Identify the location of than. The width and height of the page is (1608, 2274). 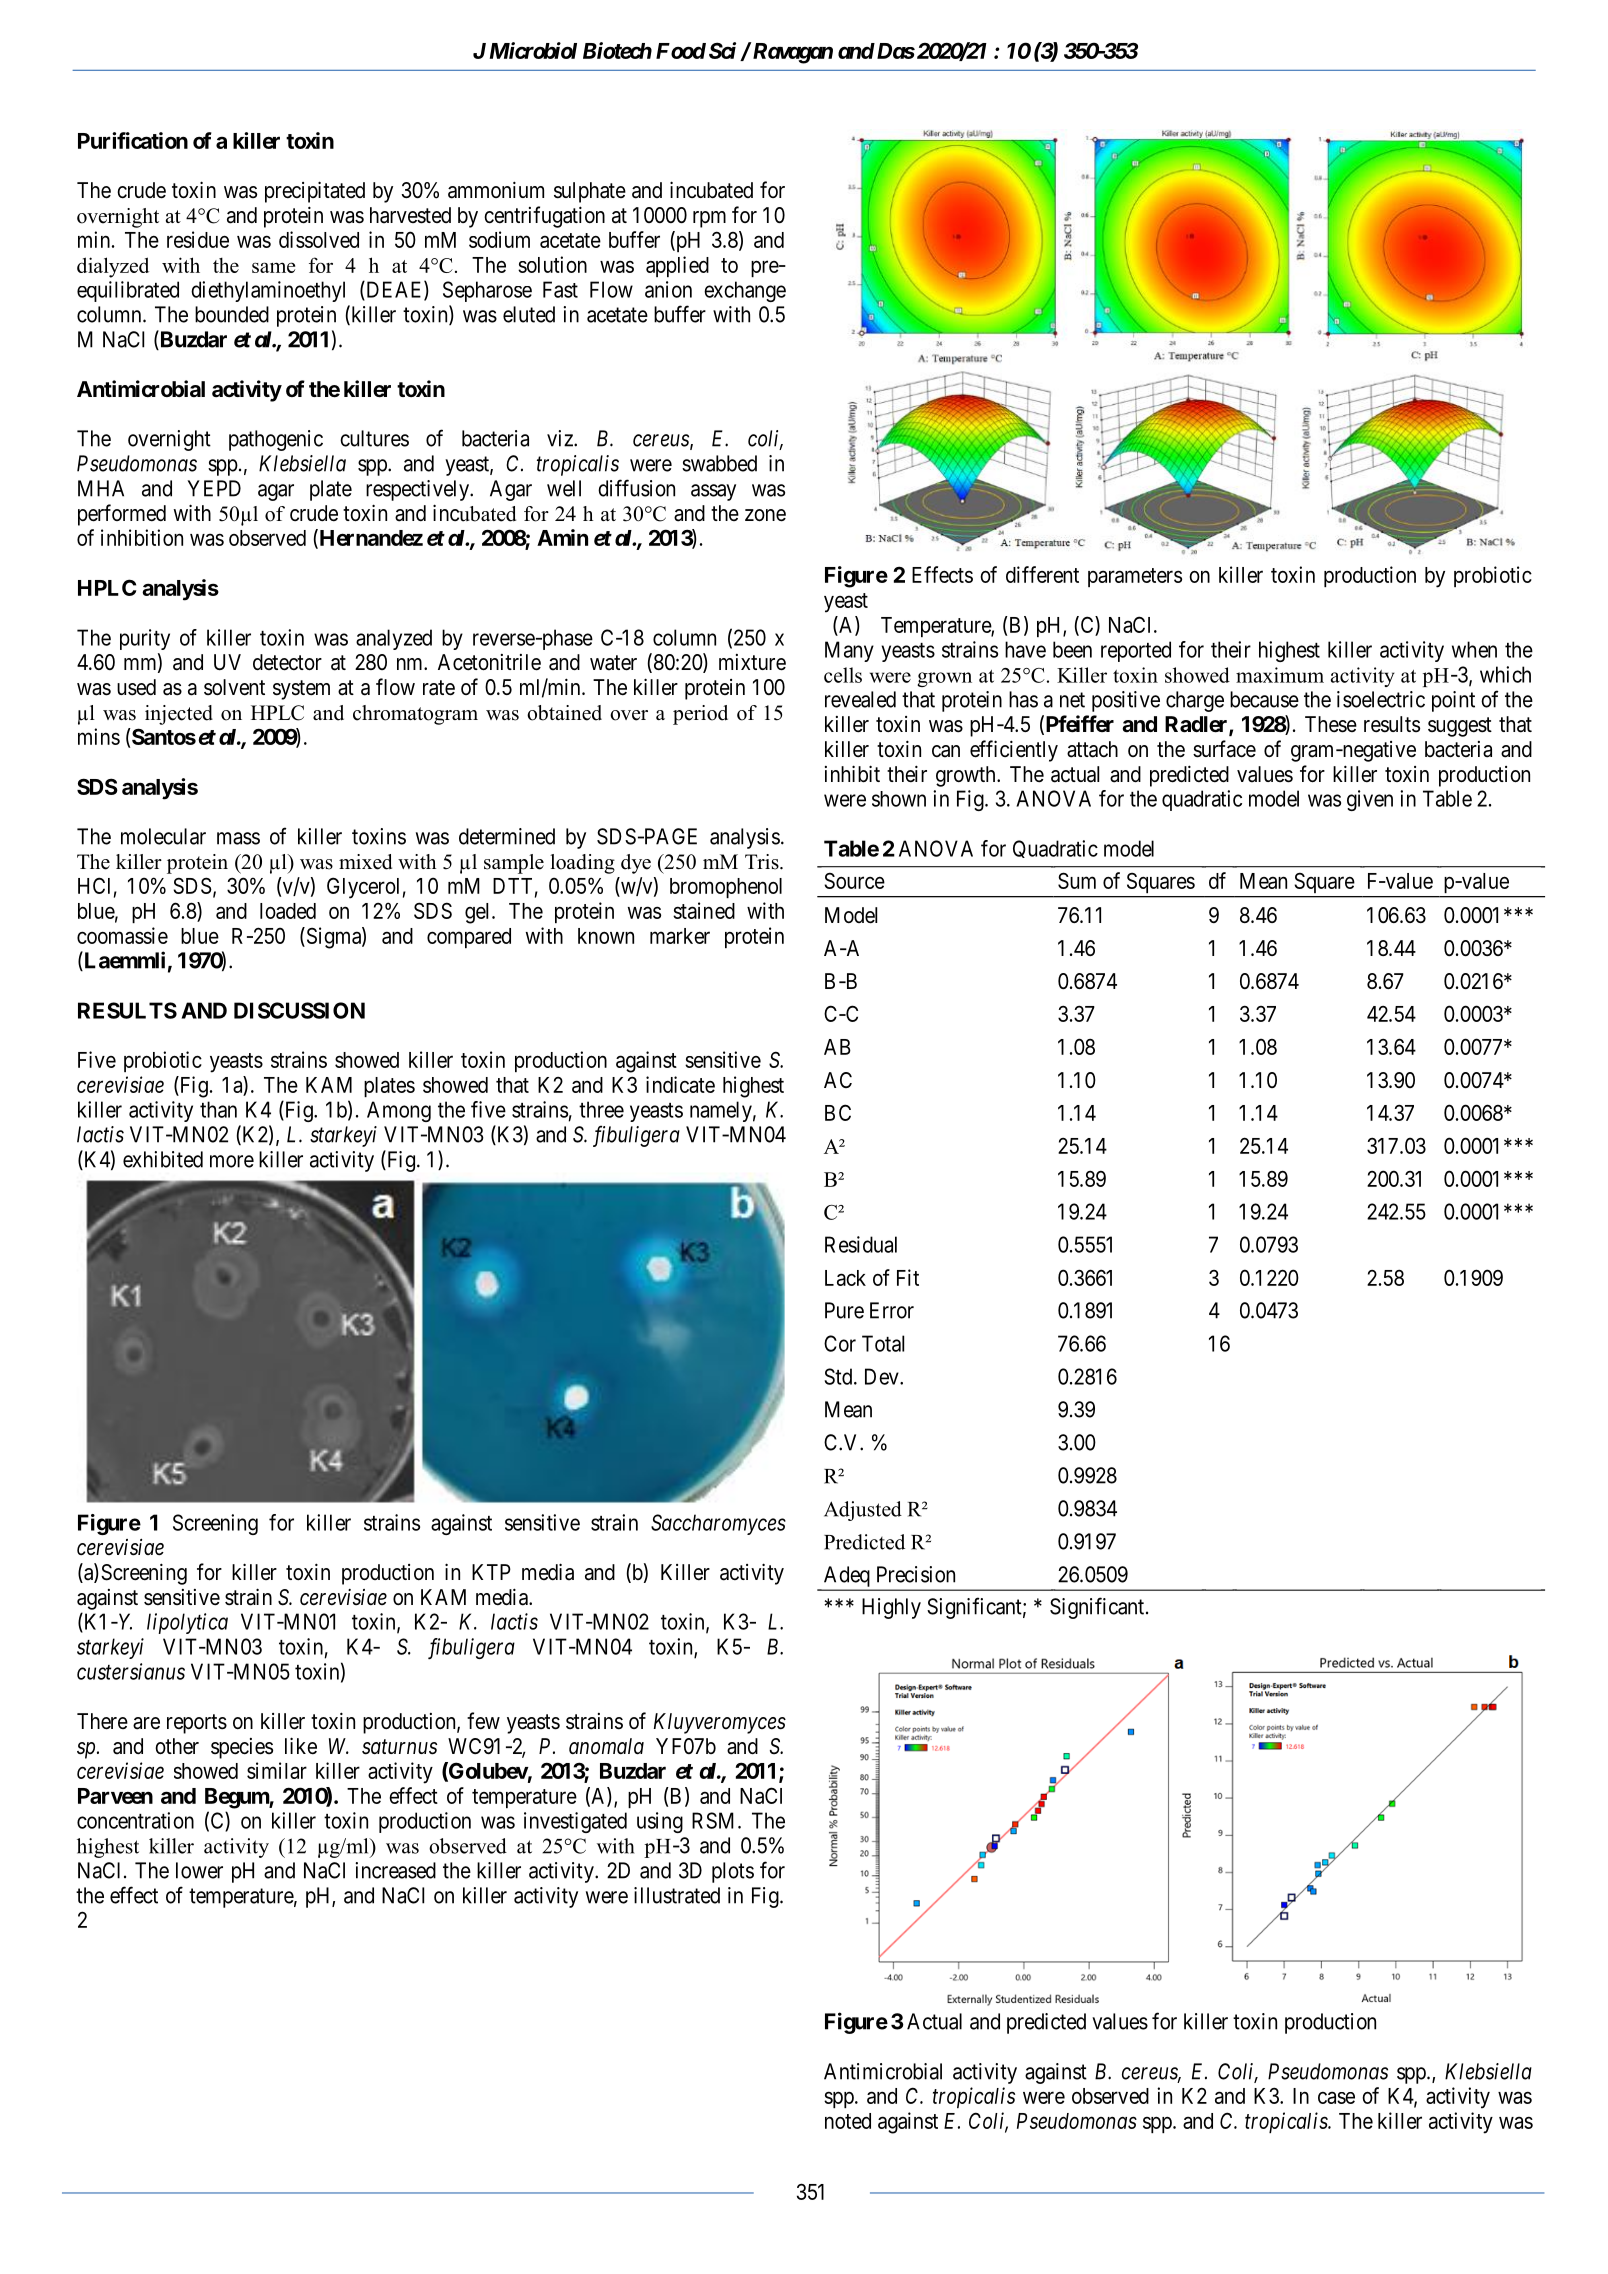
(218, 1109).
